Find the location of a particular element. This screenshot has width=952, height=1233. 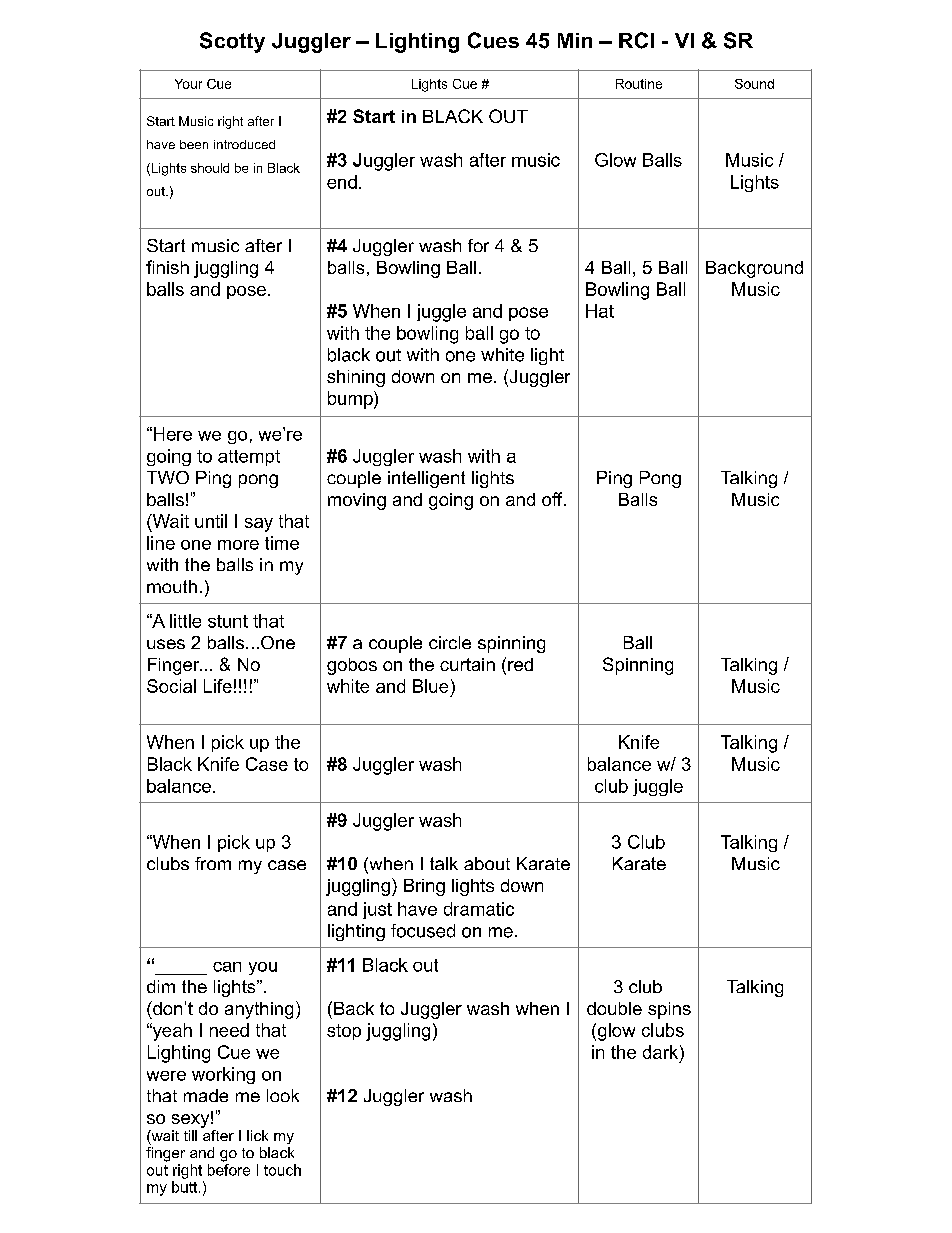

Routine is located at coordinates (639, 84).
